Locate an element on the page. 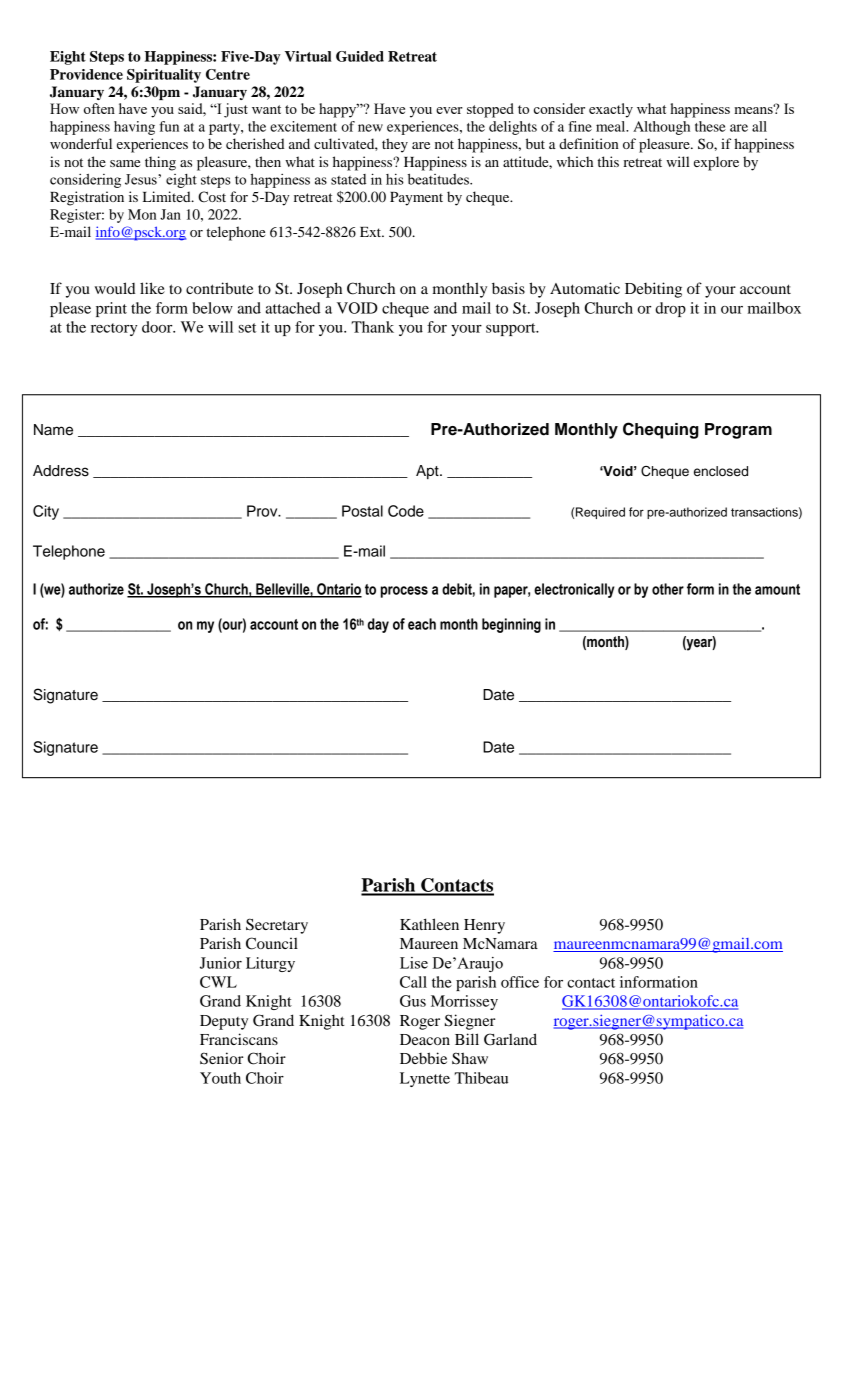 This document has height=1400, width=849. Spirituality is located at coordinates (164, 76).
